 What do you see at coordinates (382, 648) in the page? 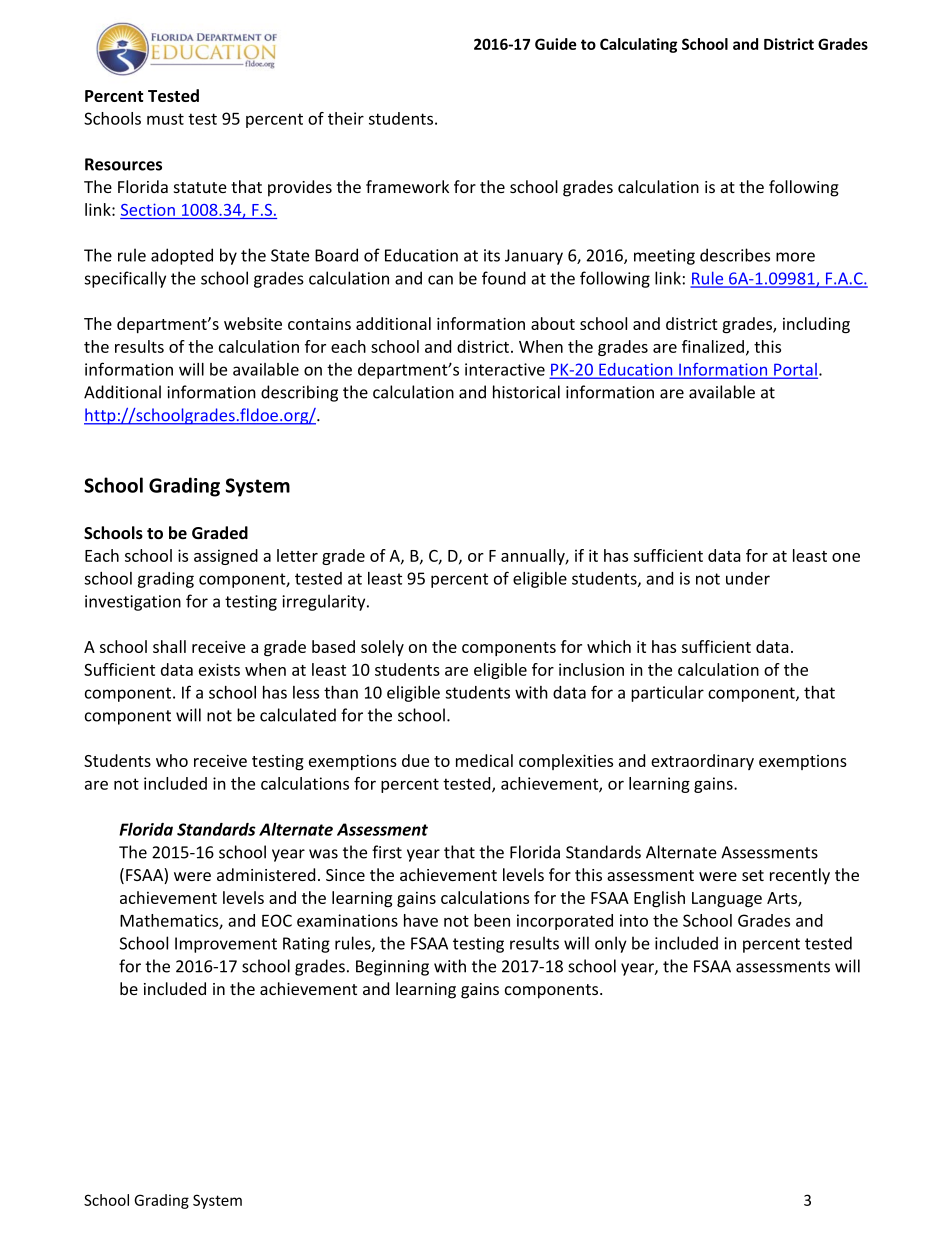
I see `solely` at bounding box center [382, 648].
